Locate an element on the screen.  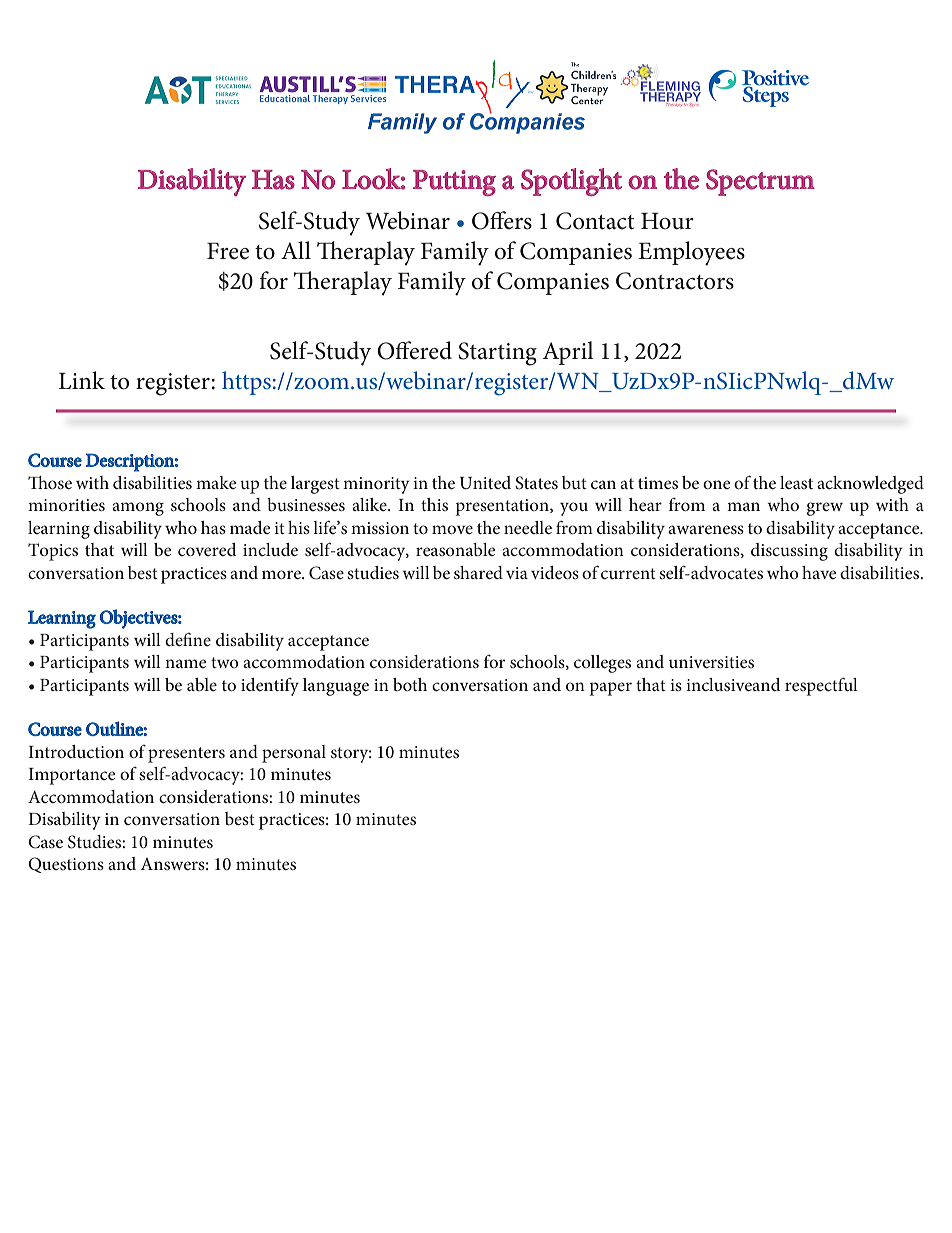
Questions is located at coordinates (66, 865).
